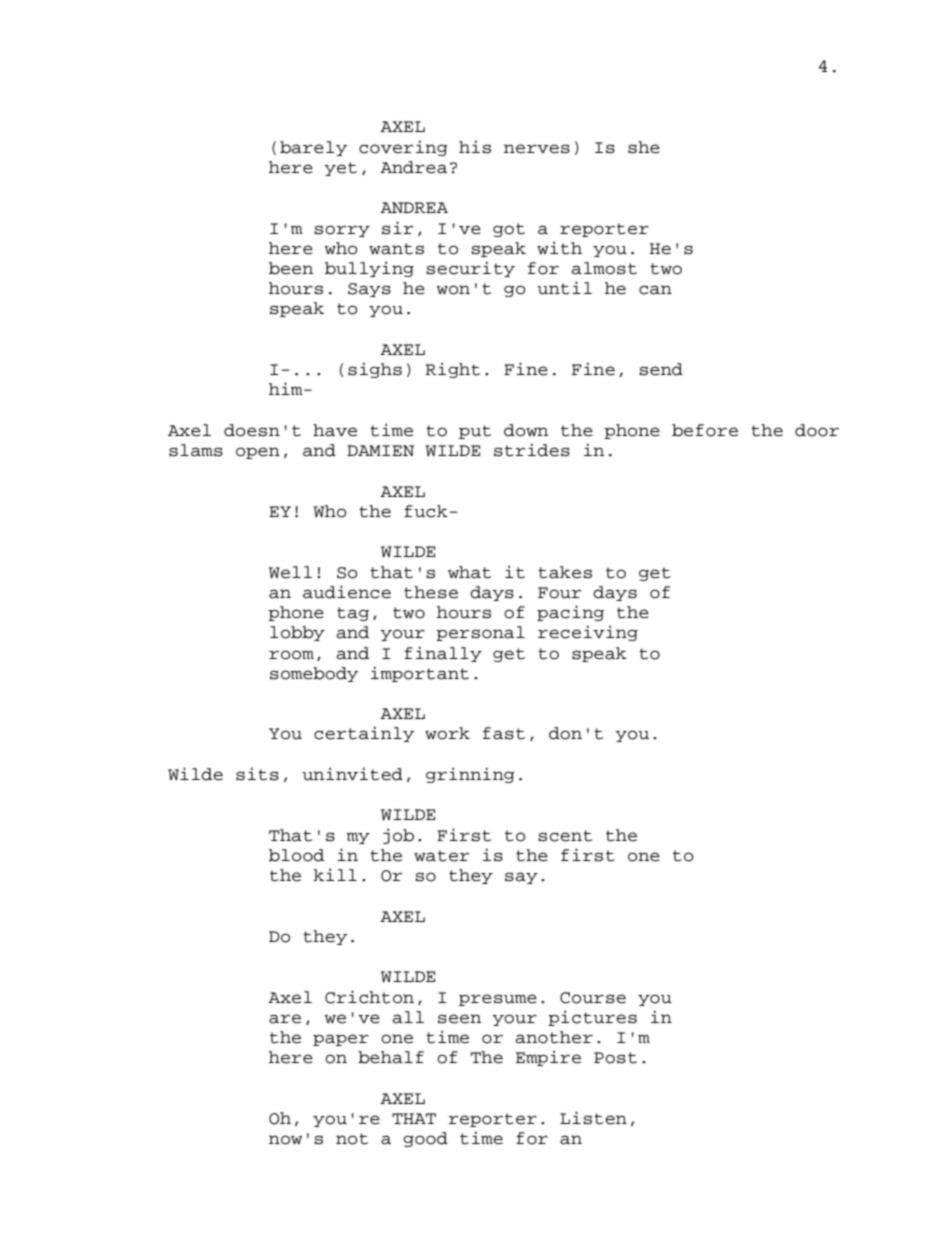  What do you see at coordinates (291, 655) in the screenshot?
I see `room` at bounding box center [291, 655].
